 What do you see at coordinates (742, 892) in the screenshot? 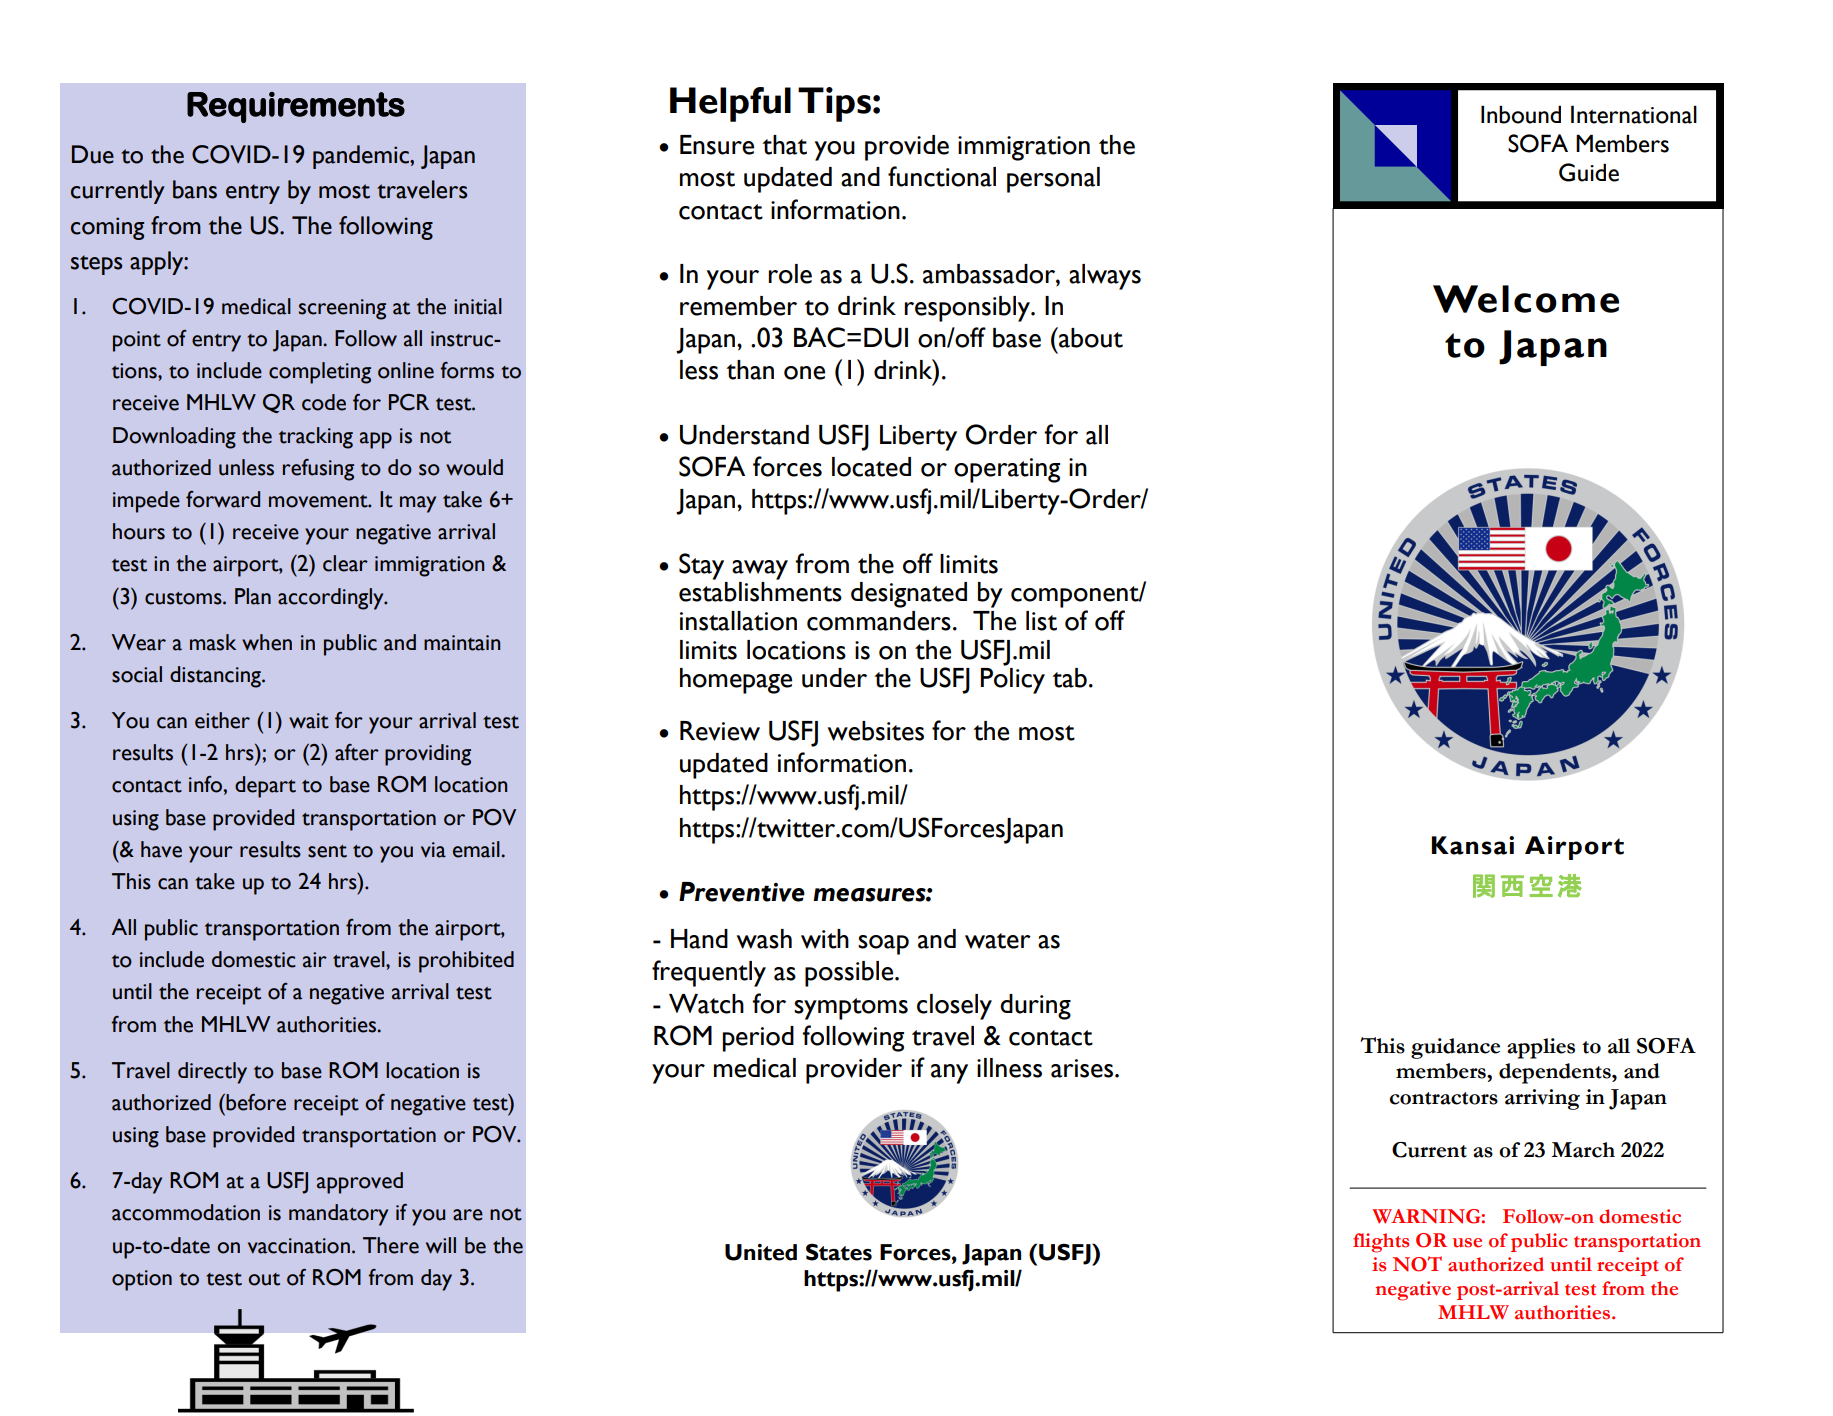
I see `Preventive` at bounding box center [742, 892].
